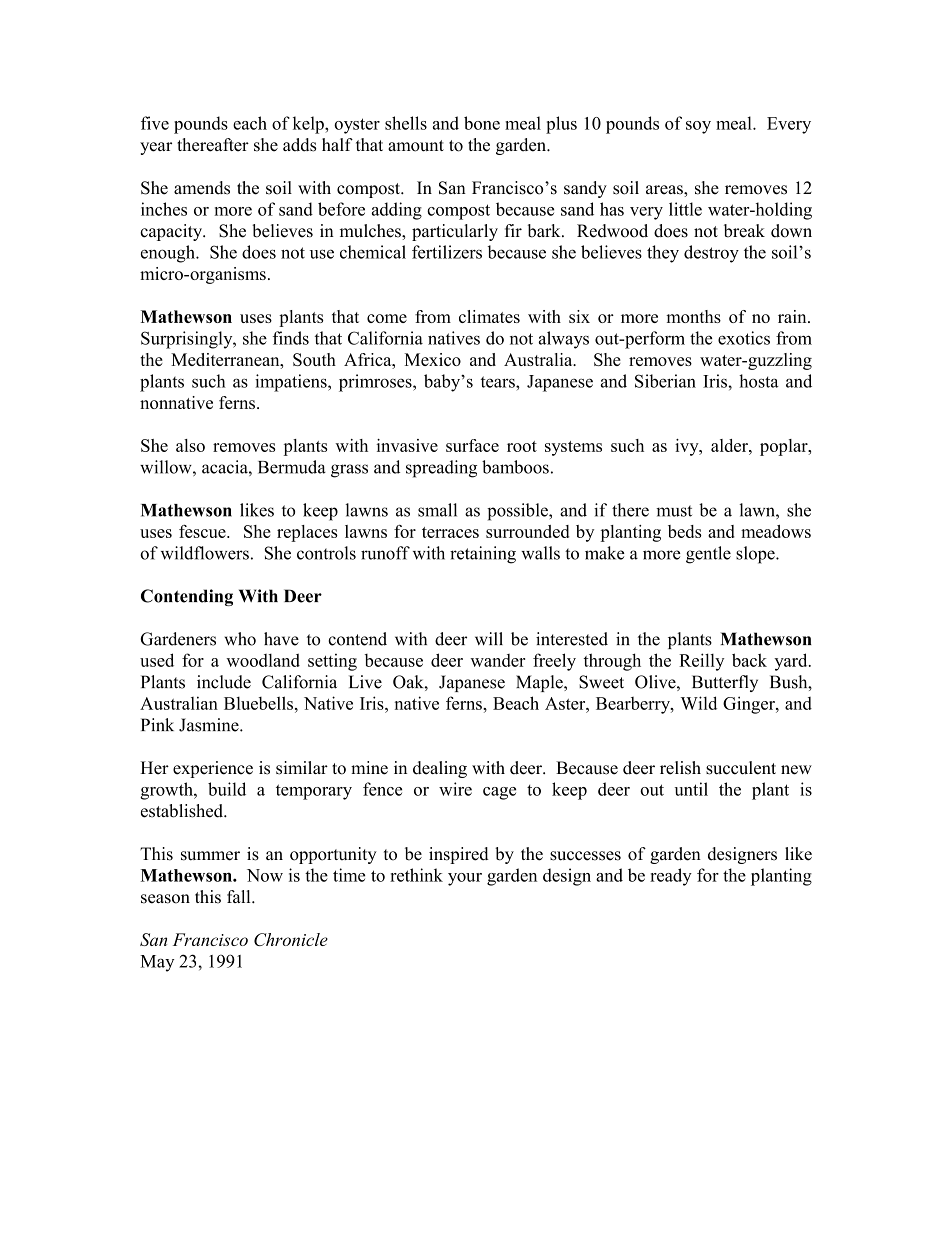  I want to click on wander, so click(497, 660).
